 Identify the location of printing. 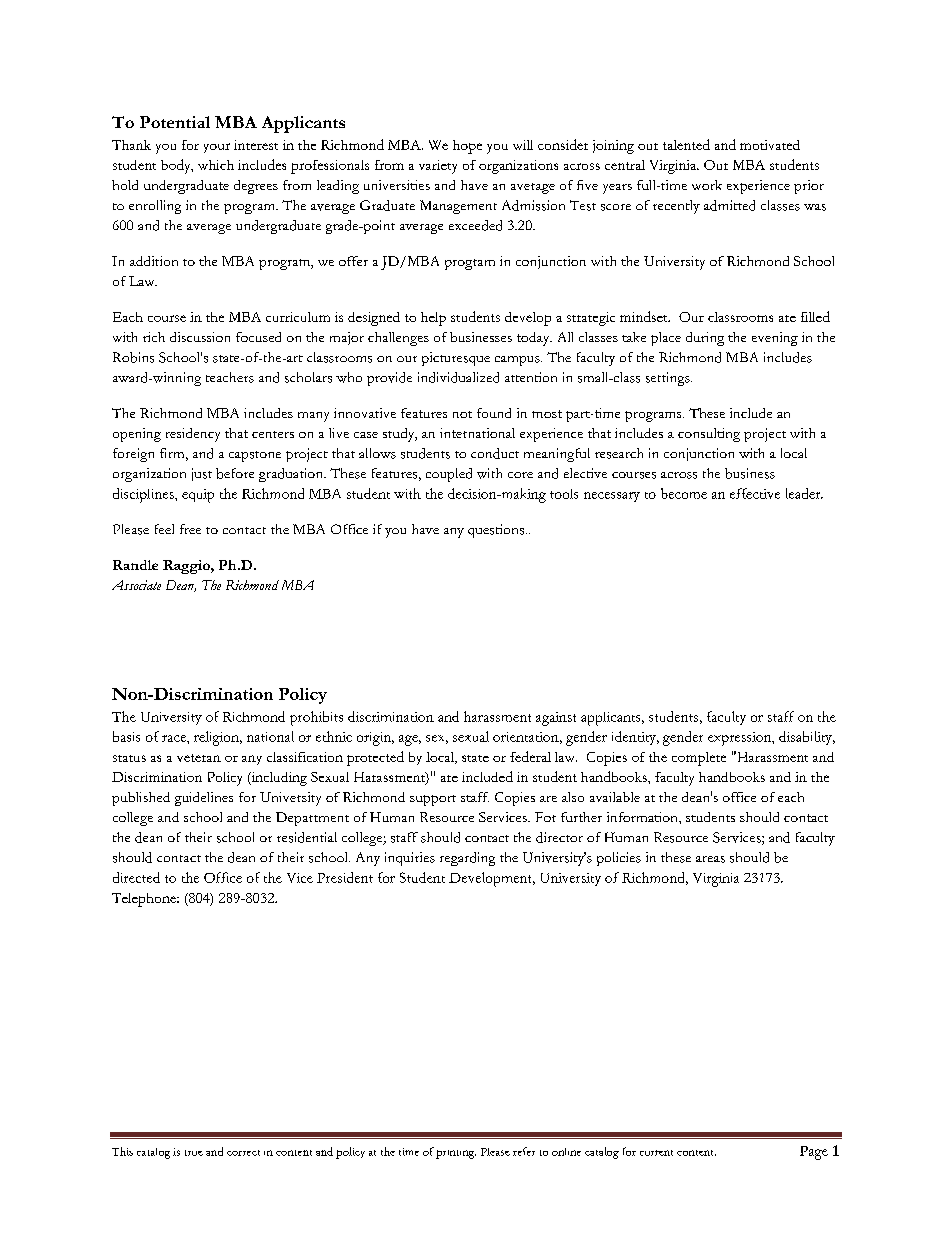
(456, 1154).
